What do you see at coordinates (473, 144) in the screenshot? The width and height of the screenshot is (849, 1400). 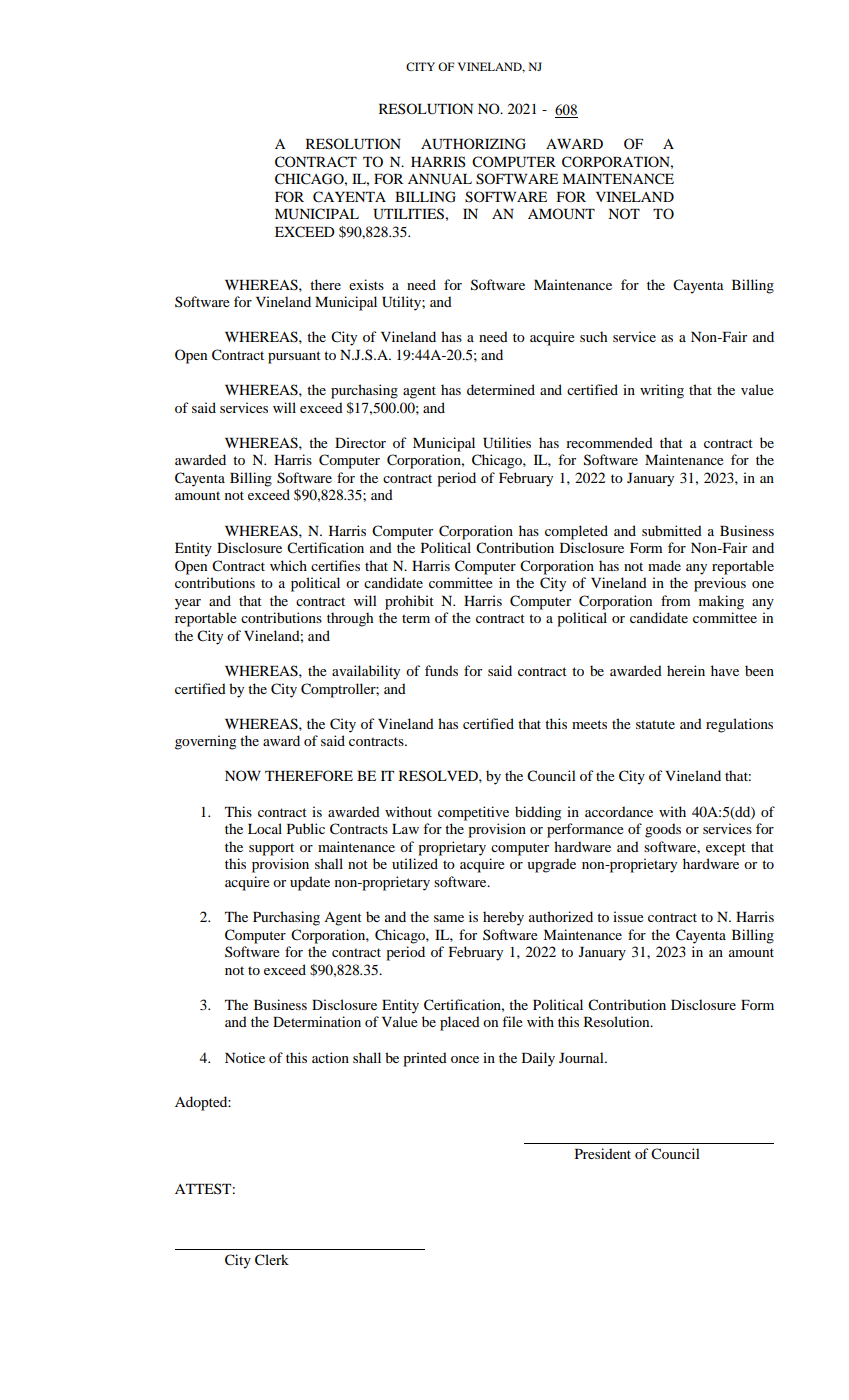 I see `AUTHORIZING` at bounding box center [473, 144].
